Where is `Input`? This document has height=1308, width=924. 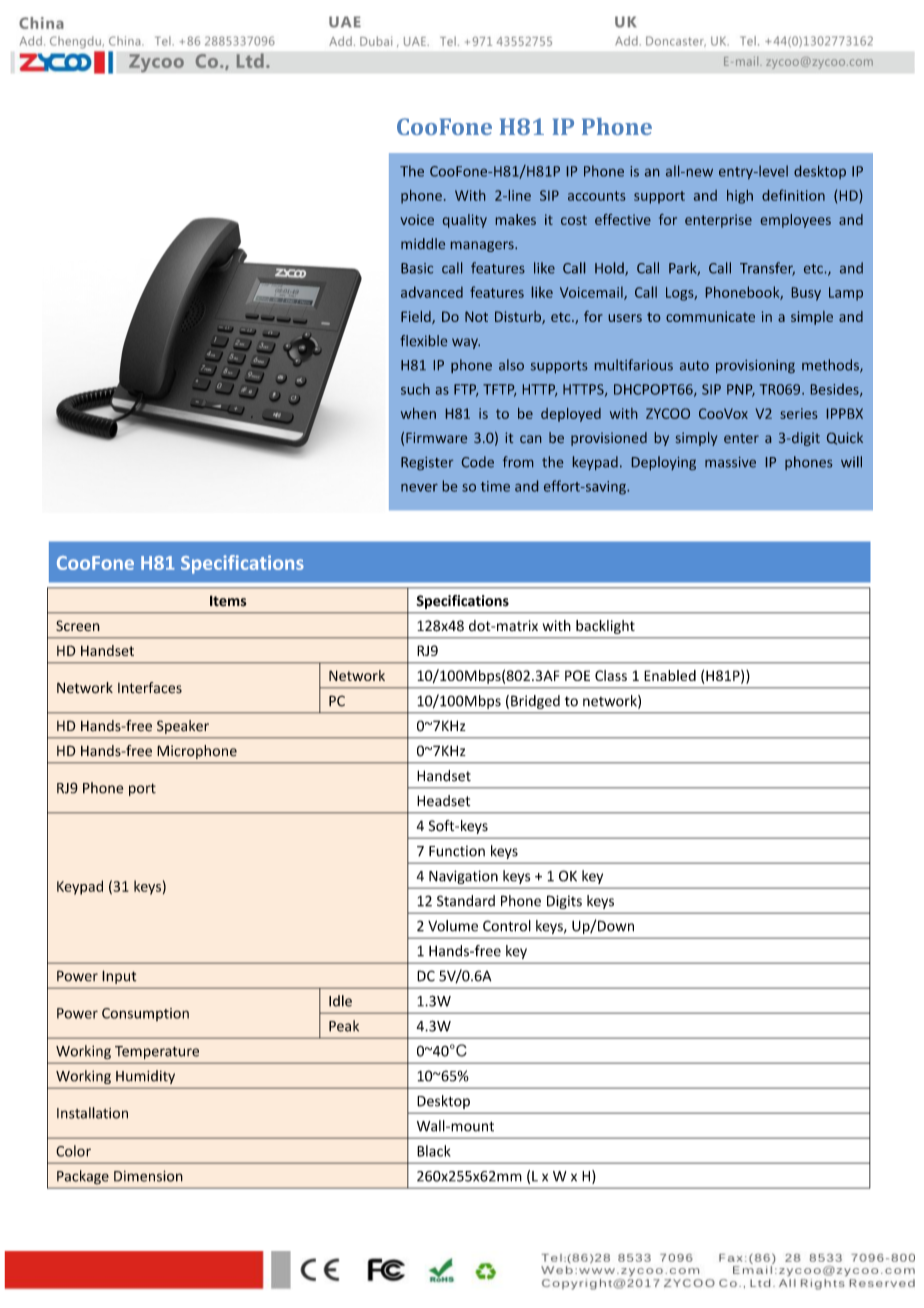
Input is located at coordinates (119, 977).
